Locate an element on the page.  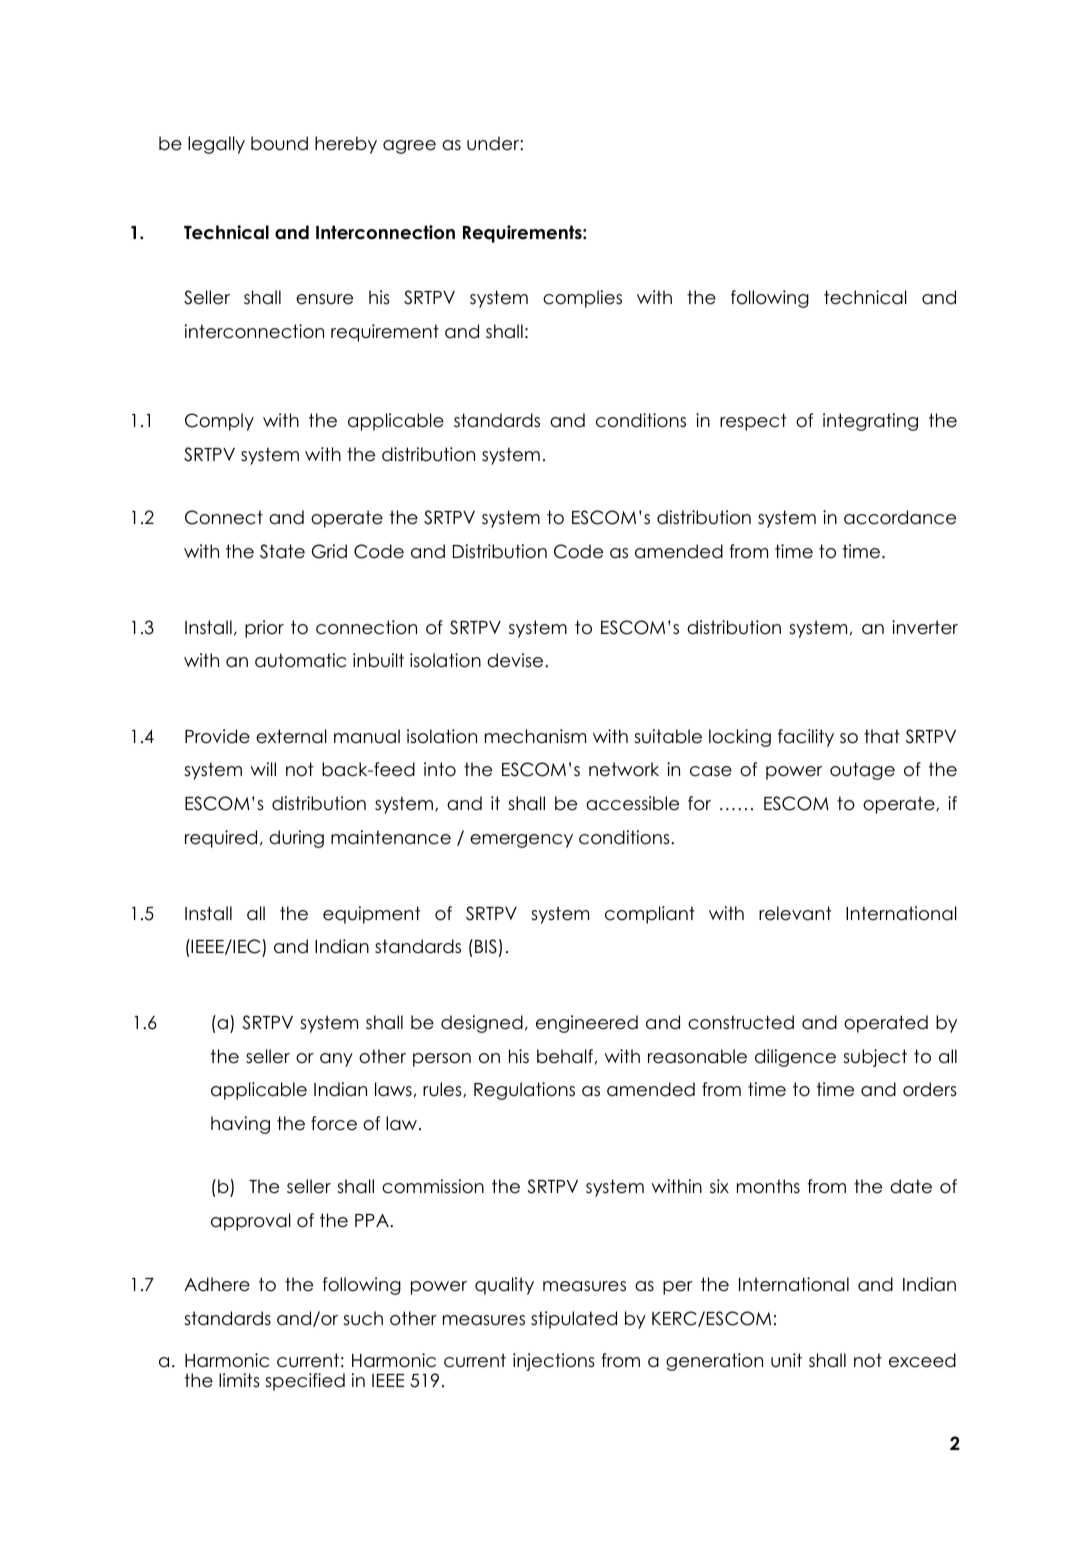
injections is located at coordinates (554, 1362).
